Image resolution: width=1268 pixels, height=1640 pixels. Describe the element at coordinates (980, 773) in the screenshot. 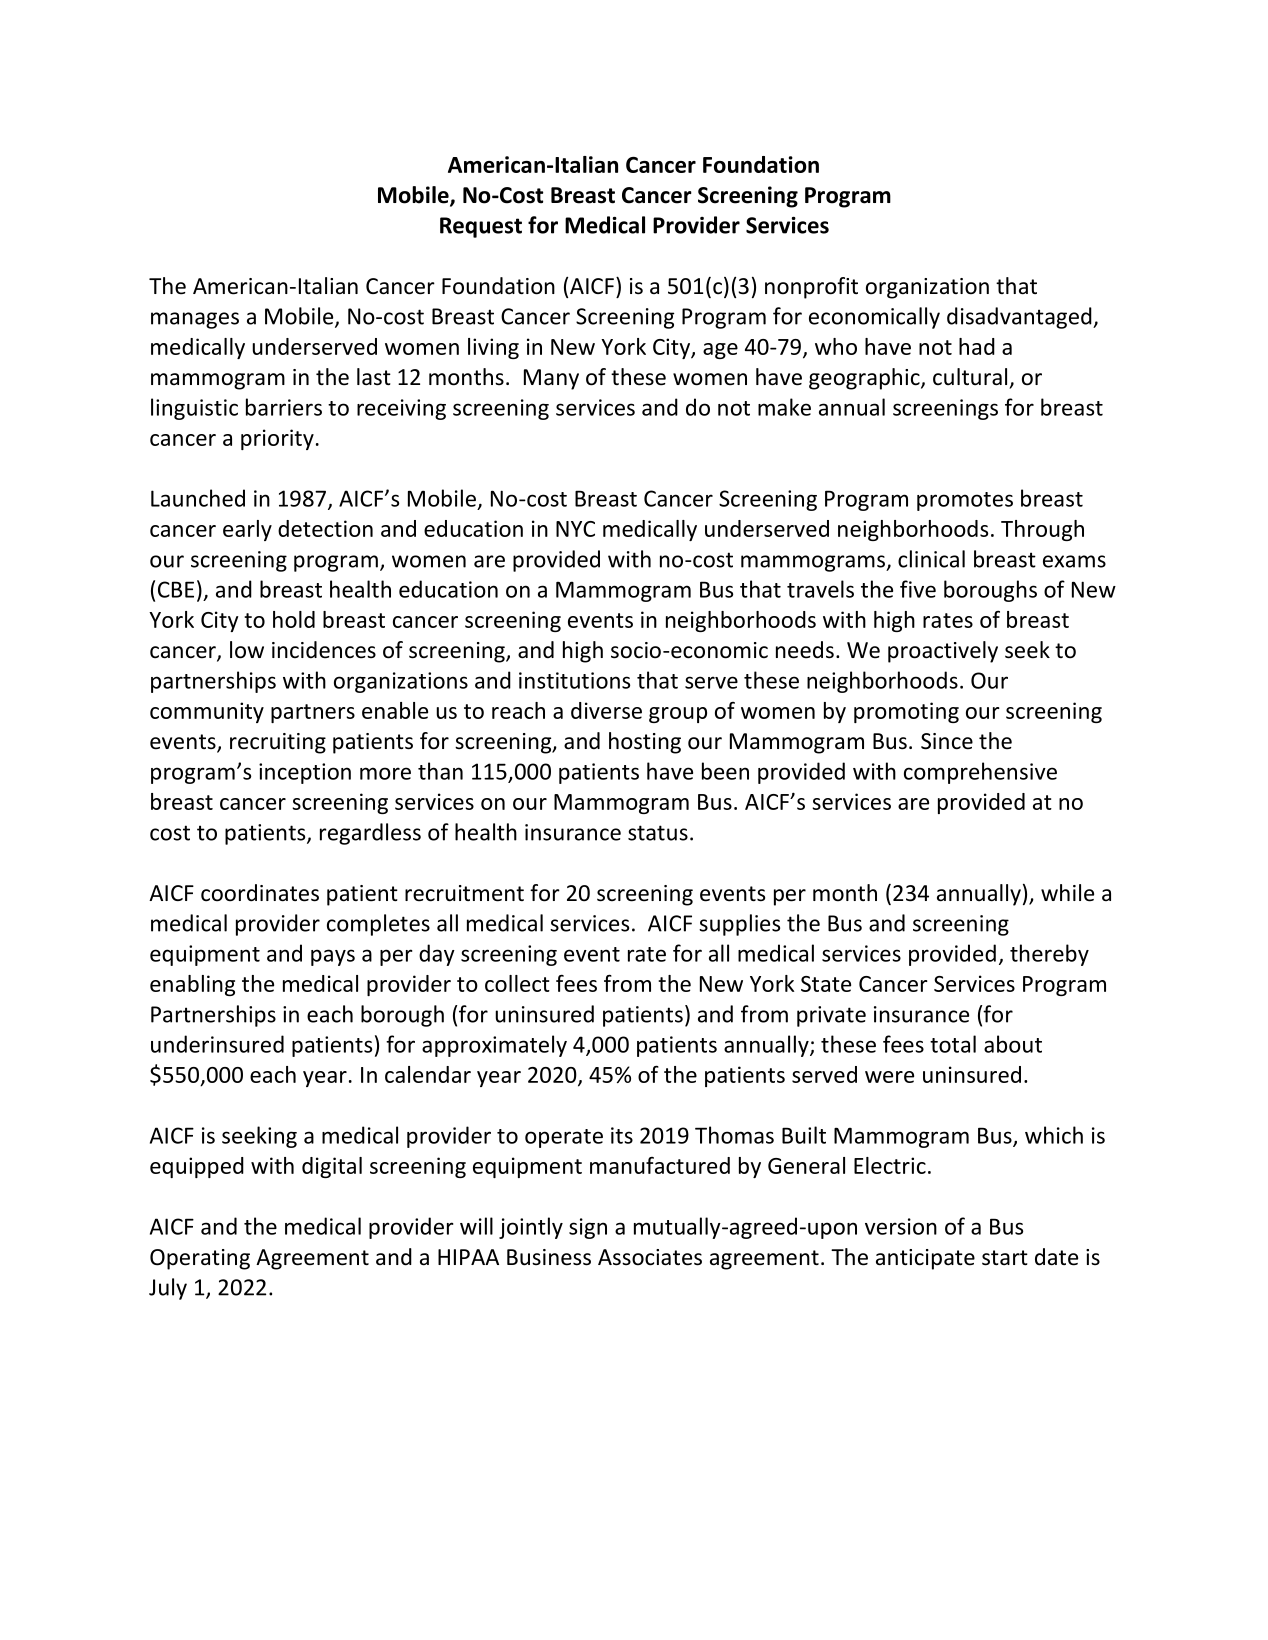

I see `comprehensive` at that location.
